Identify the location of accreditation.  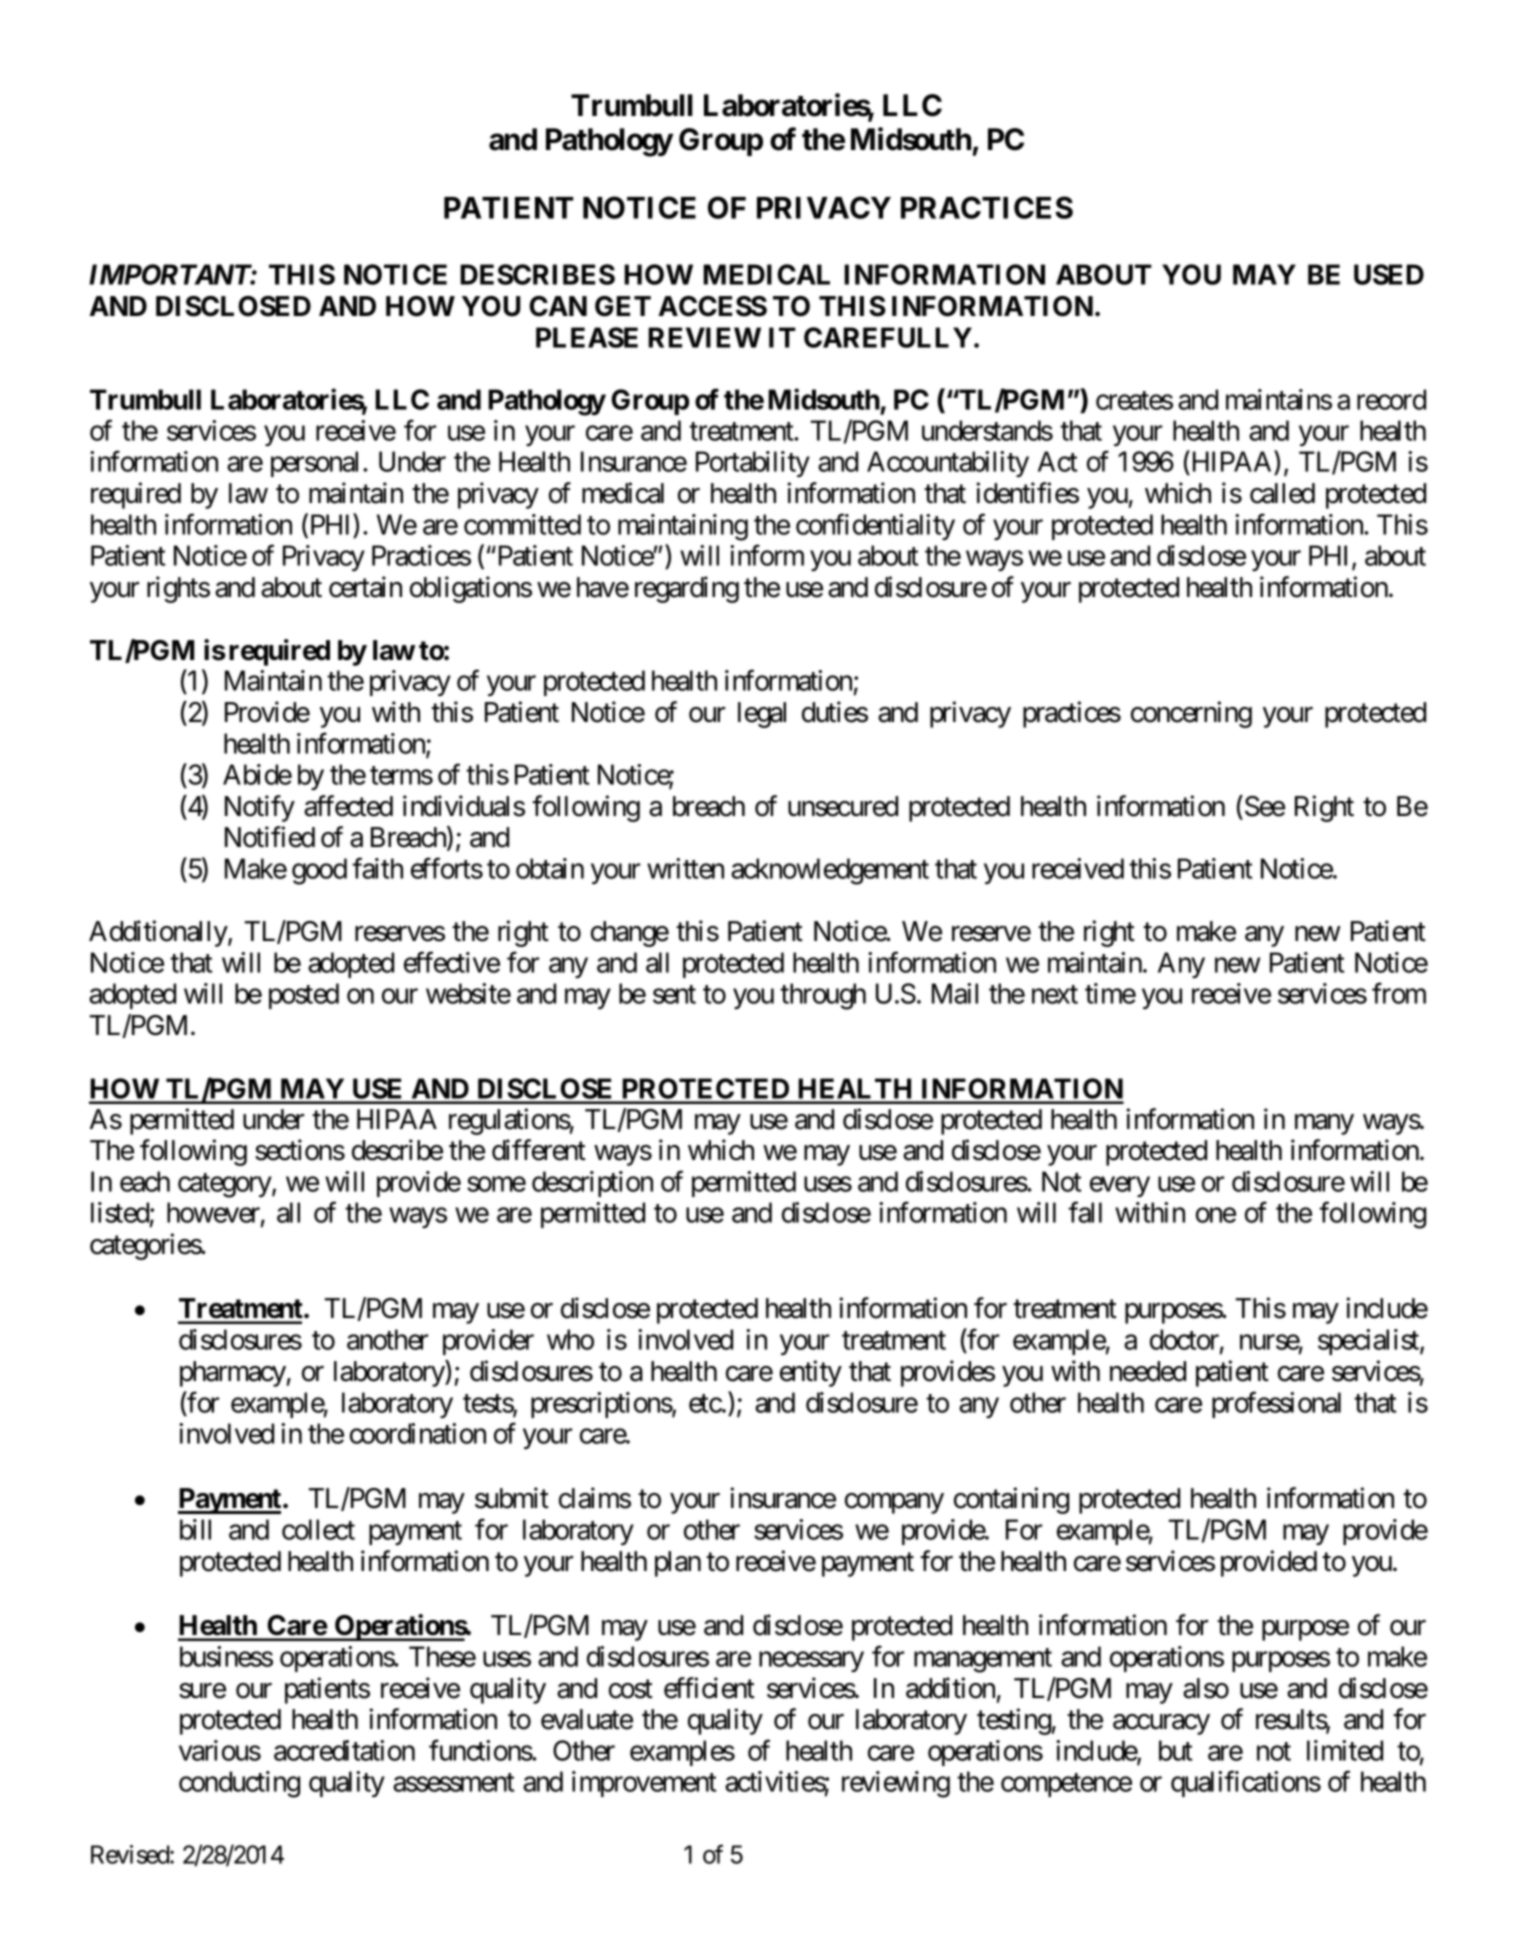
(344, 1750).
